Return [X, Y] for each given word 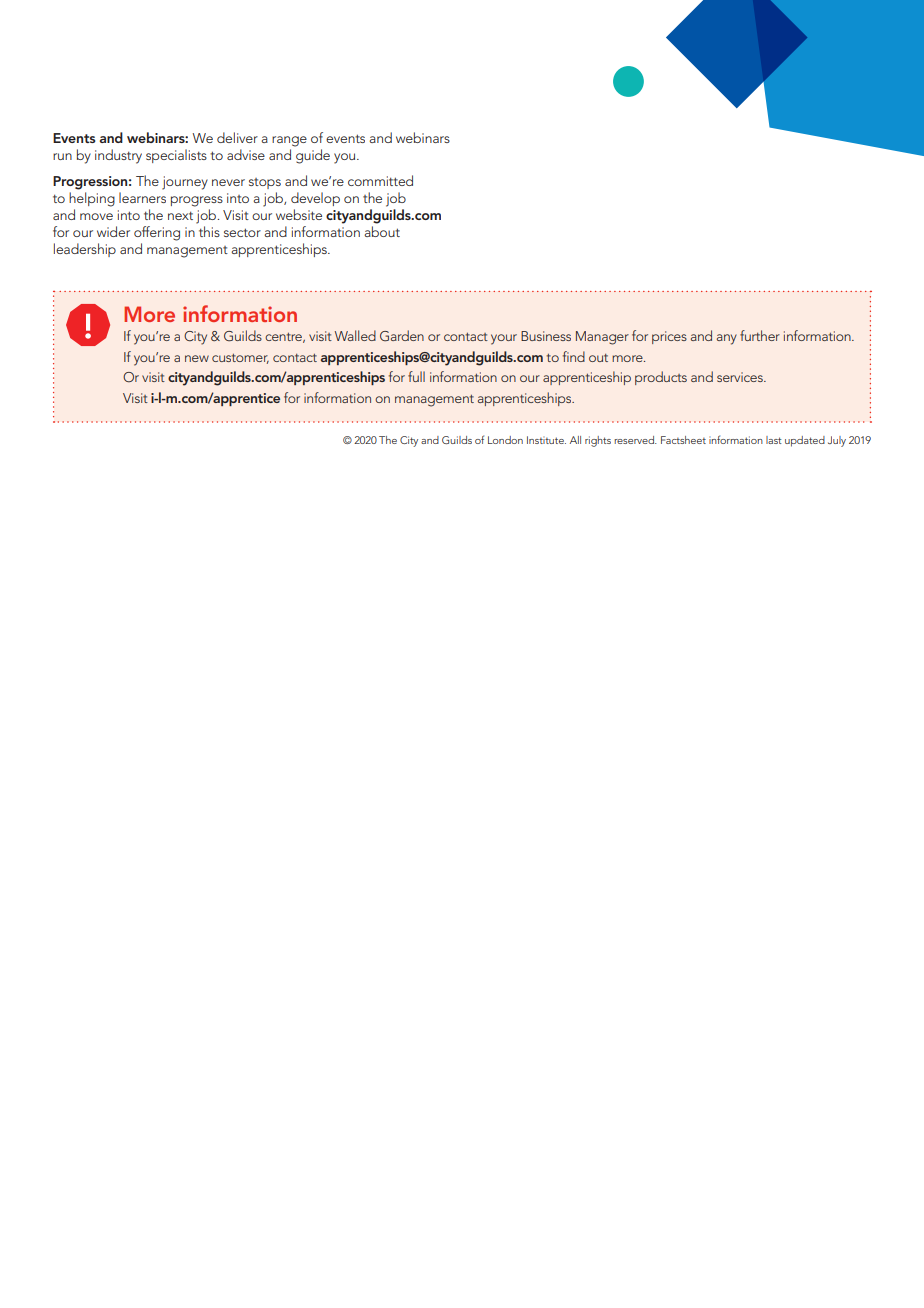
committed [380, 180]
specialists [176, 156]
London [505, 440]
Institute [546, 440]
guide [313, 156]
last [774, 440]
